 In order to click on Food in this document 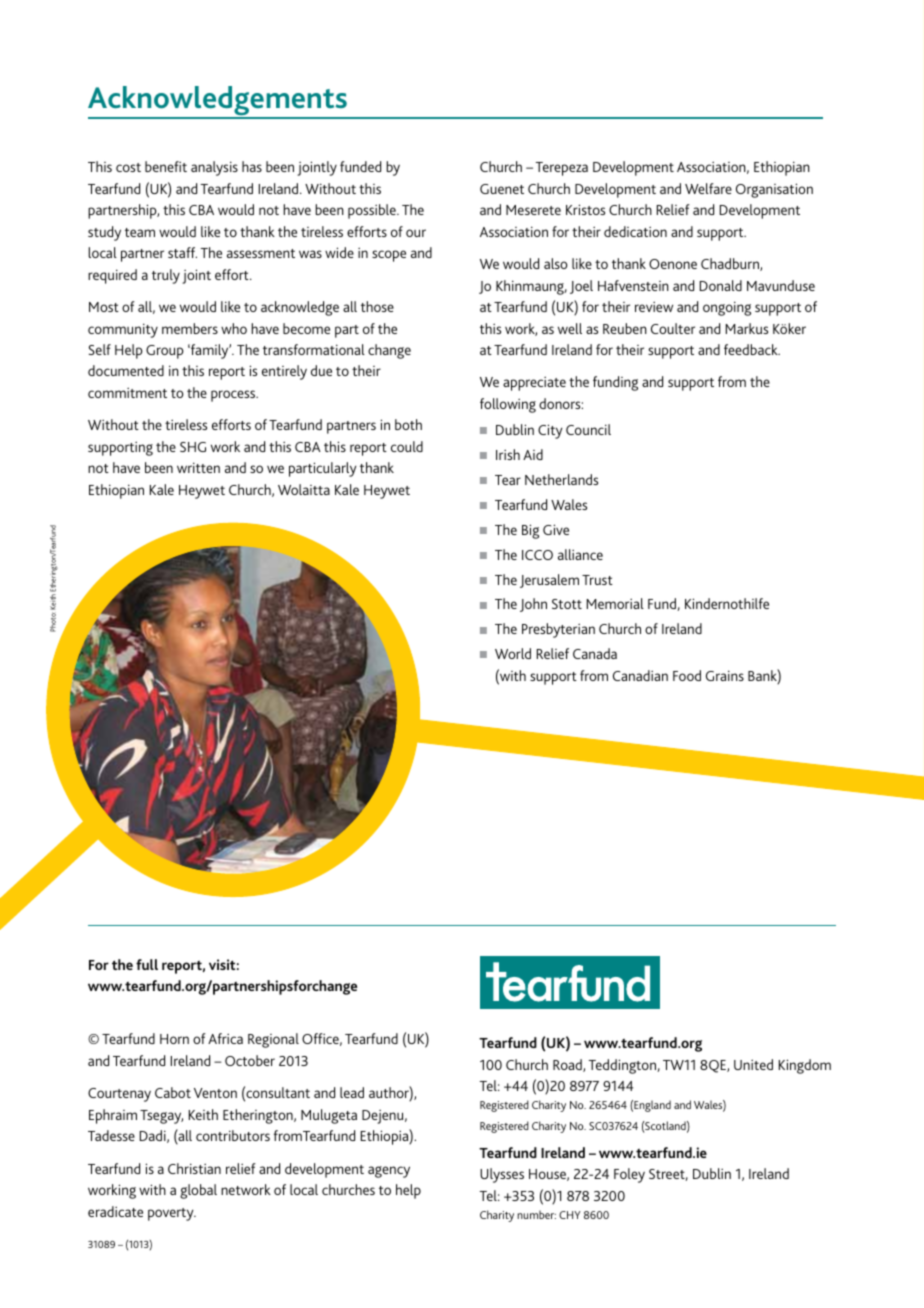, I will do `click(687, 675)`.
